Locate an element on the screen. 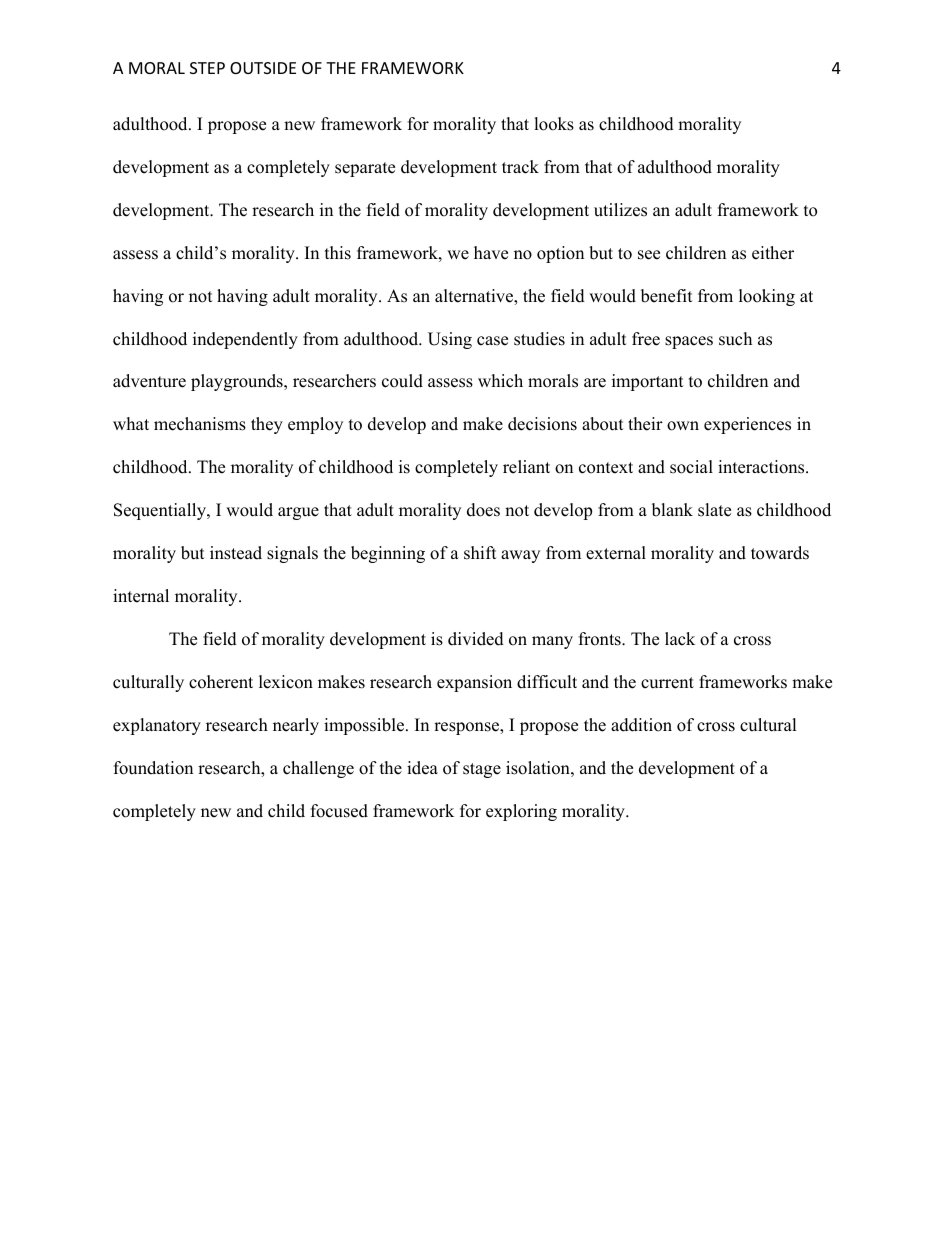 This screenshot has width=952, height=1233. own is located at coordinates (683, 426).
